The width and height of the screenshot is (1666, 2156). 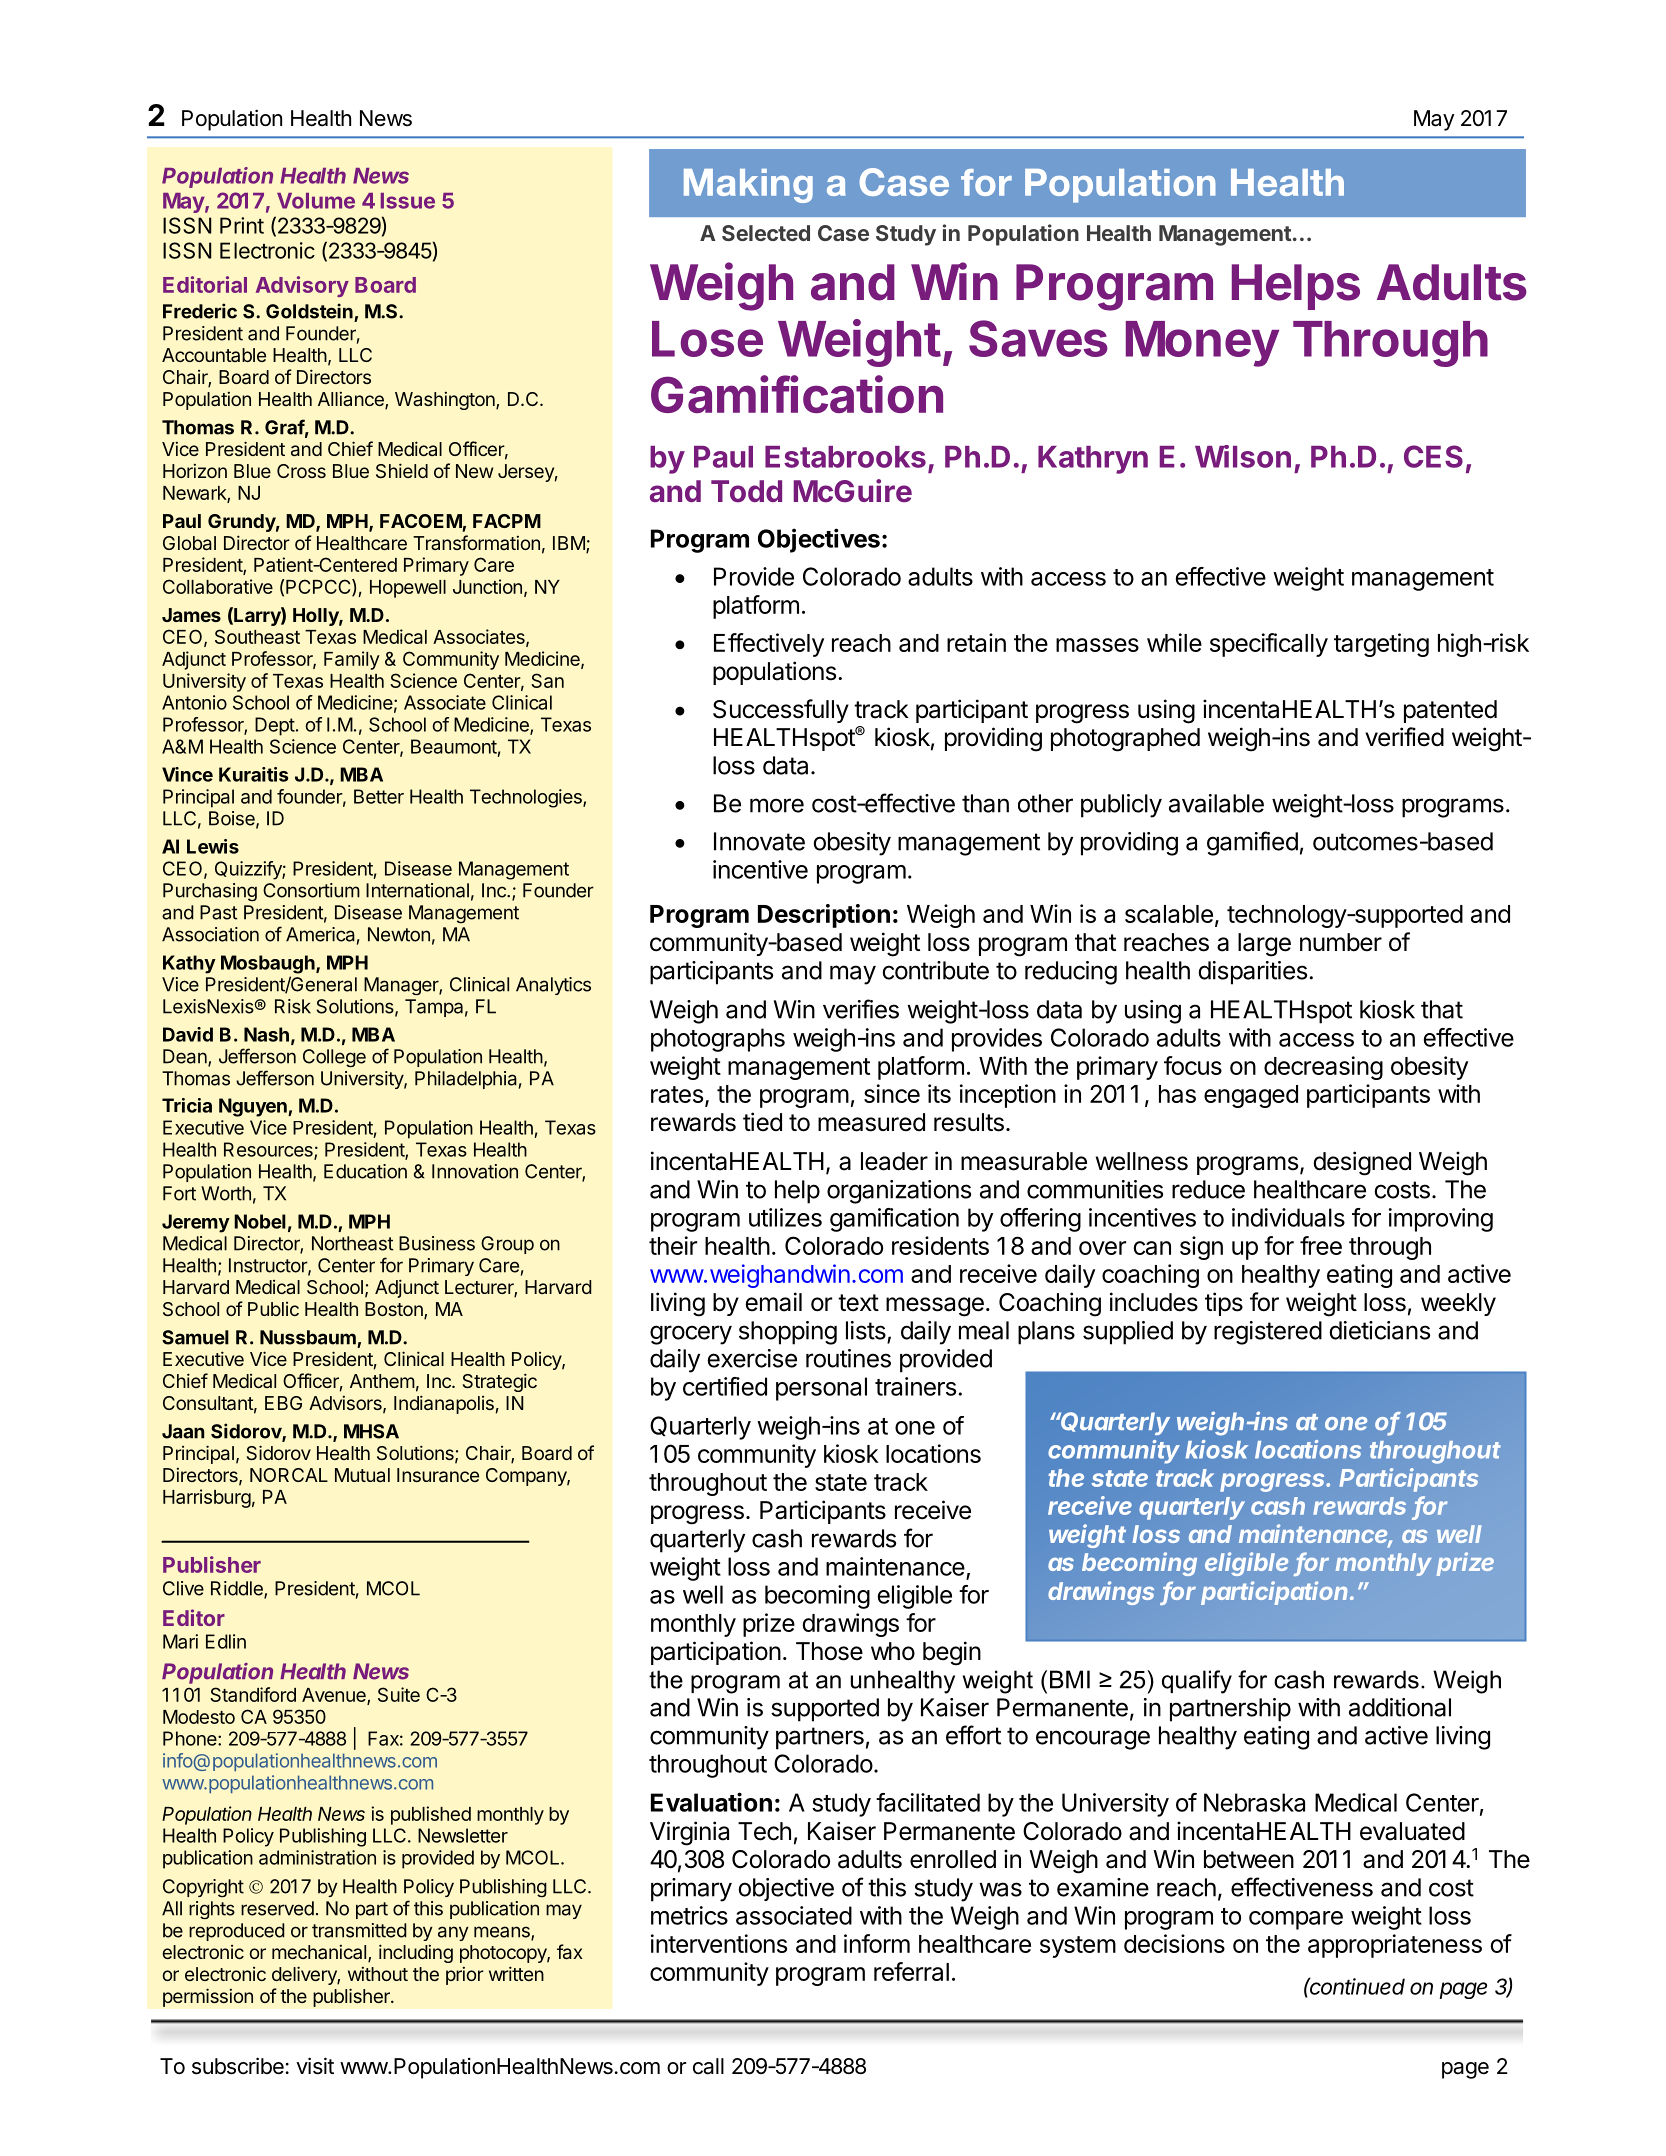 I want to click on referral, so click(x=911, y=1971).
